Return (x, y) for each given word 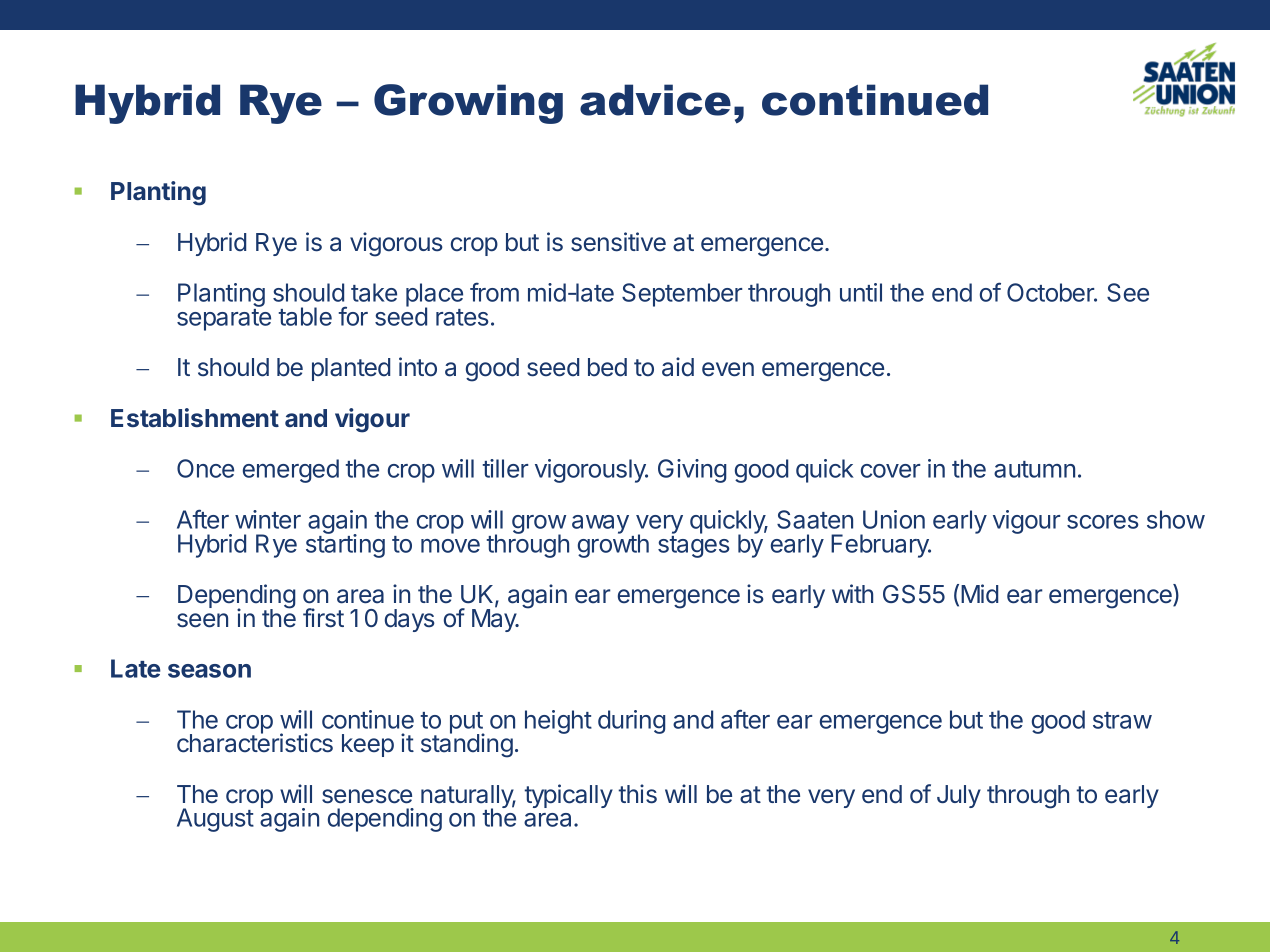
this (637, 794)
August (215, 820)
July (959, 796)
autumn (1034, 469)
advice (655, 100)
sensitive (618, 242)
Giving (692, 471)
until (861, 292)
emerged (291, 471)
